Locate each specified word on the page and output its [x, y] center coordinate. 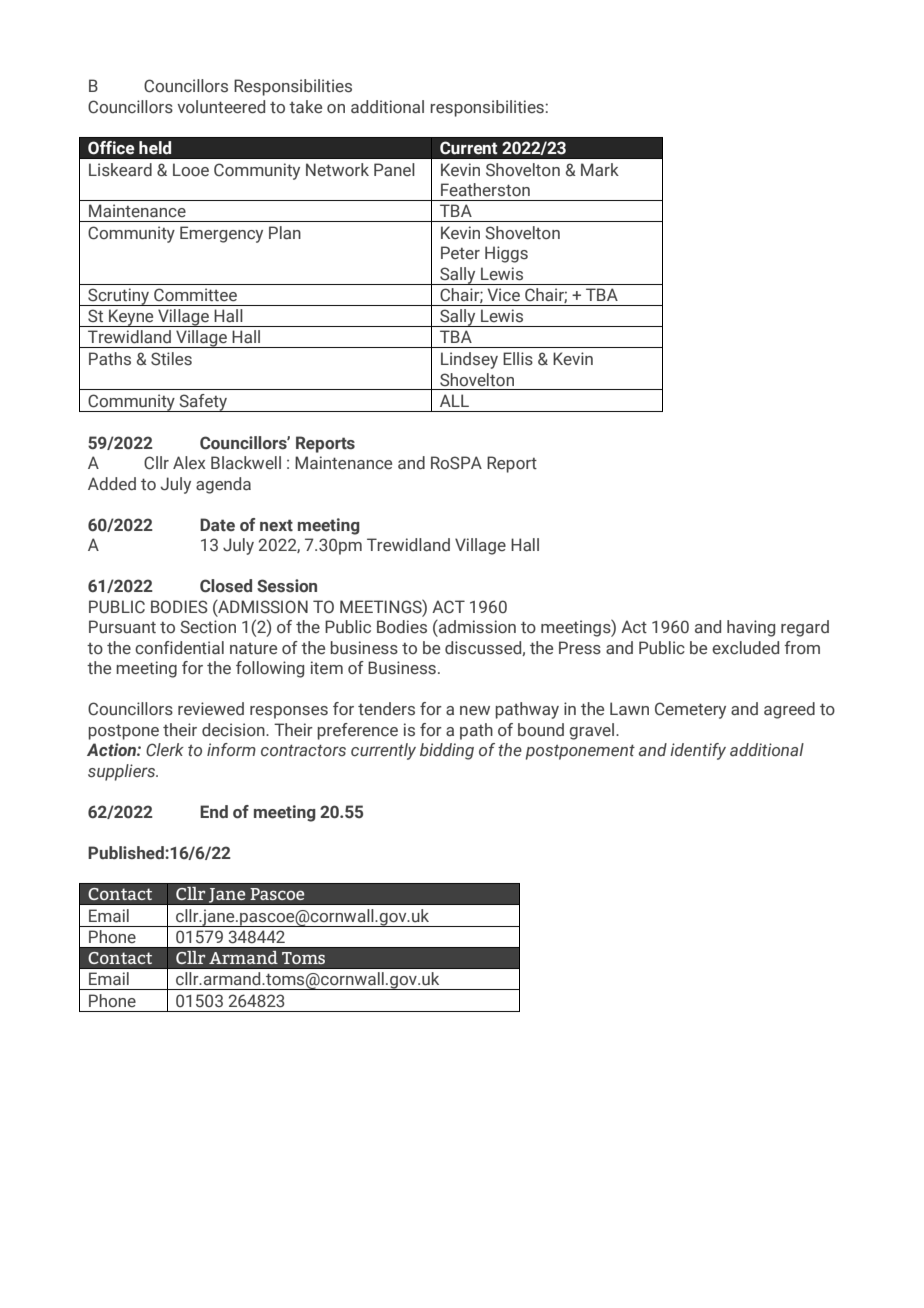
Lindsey [469, 360]
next [276, 525]
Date [217, 525]
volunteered [221, 107]
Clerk [165, 750]
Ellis [518, 359]
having [751, 628]
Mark [600, 170]
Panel [394, 170]
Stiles [171, 359]
